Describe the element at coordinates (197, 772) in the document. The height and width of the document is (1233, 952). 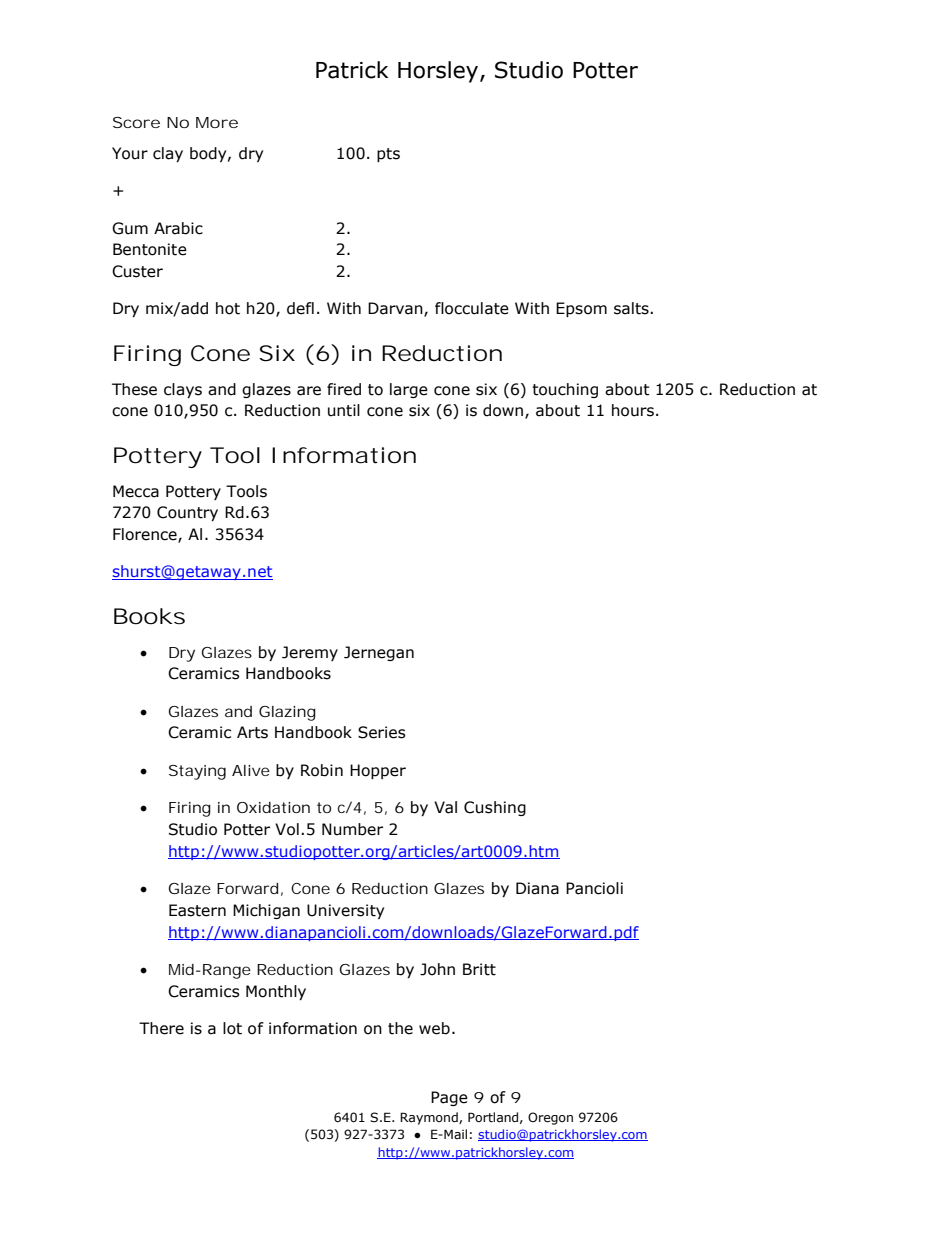
I see `Staying` at that location.
